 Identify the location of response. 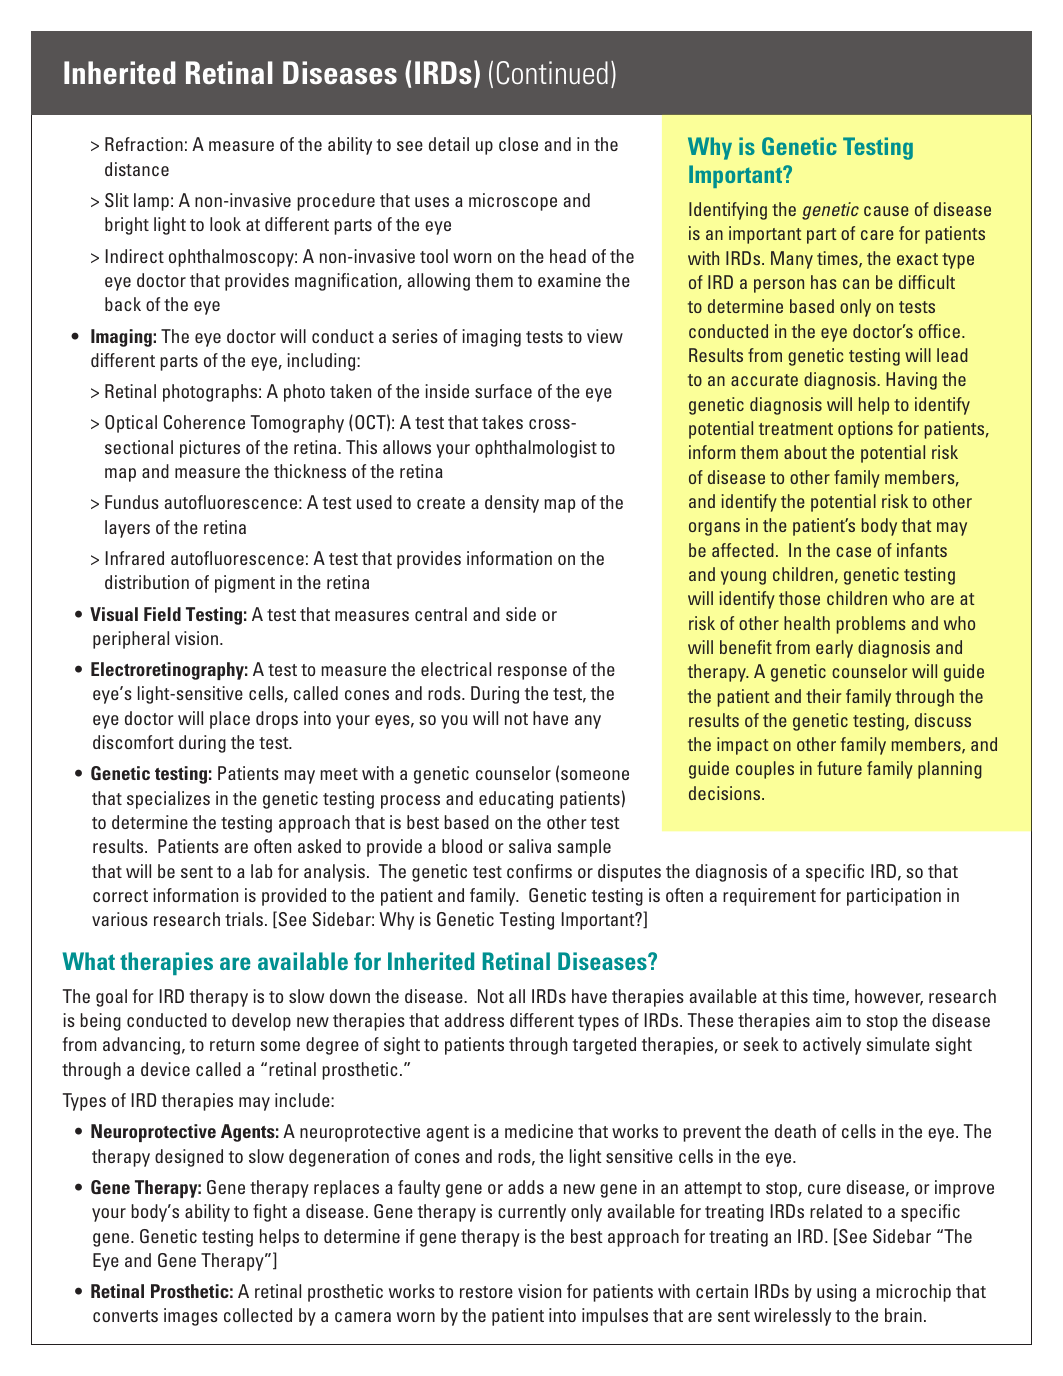
(532, 673).
